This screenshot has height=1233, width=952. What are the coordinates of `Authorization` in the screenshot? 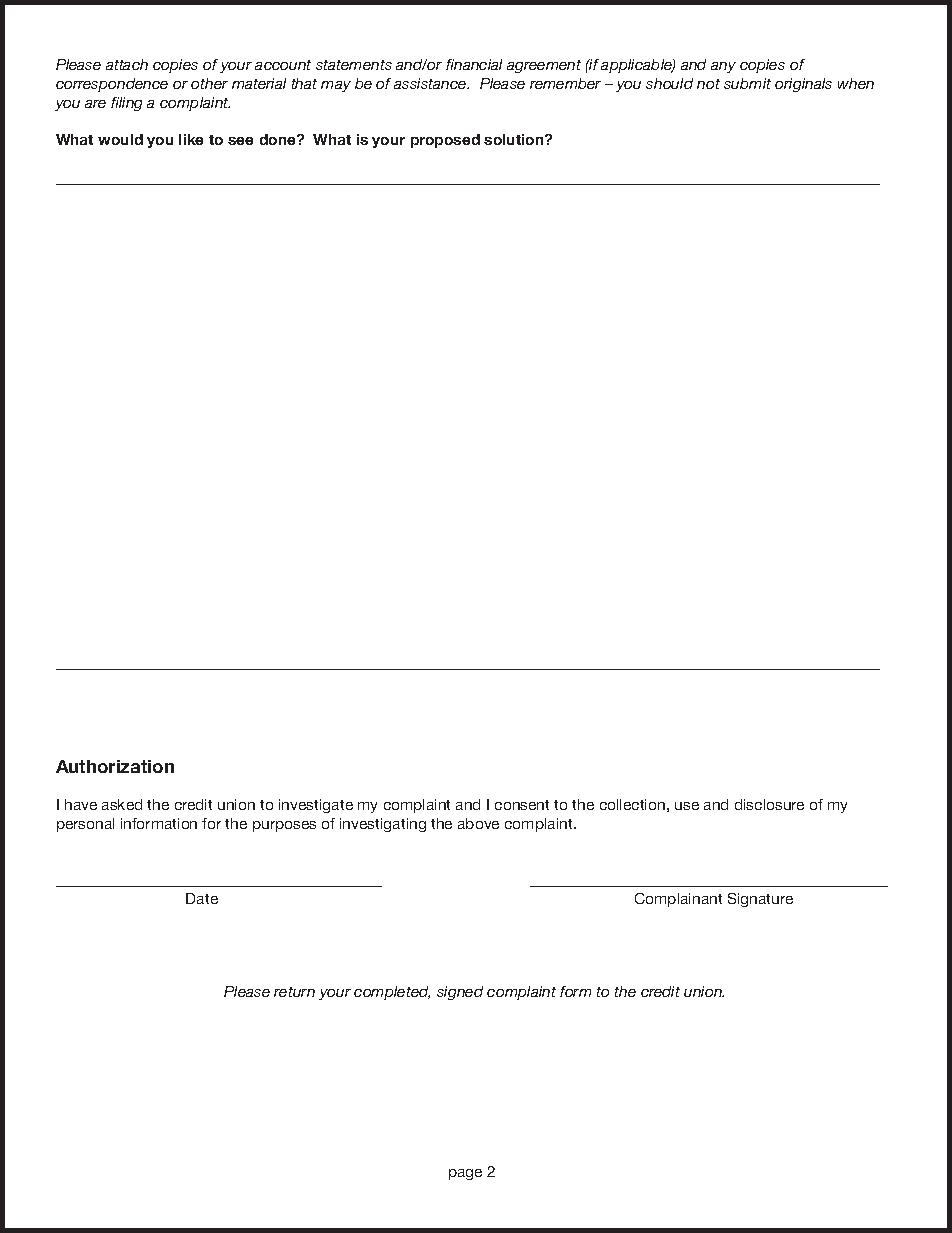 It's located at (115, 766).
